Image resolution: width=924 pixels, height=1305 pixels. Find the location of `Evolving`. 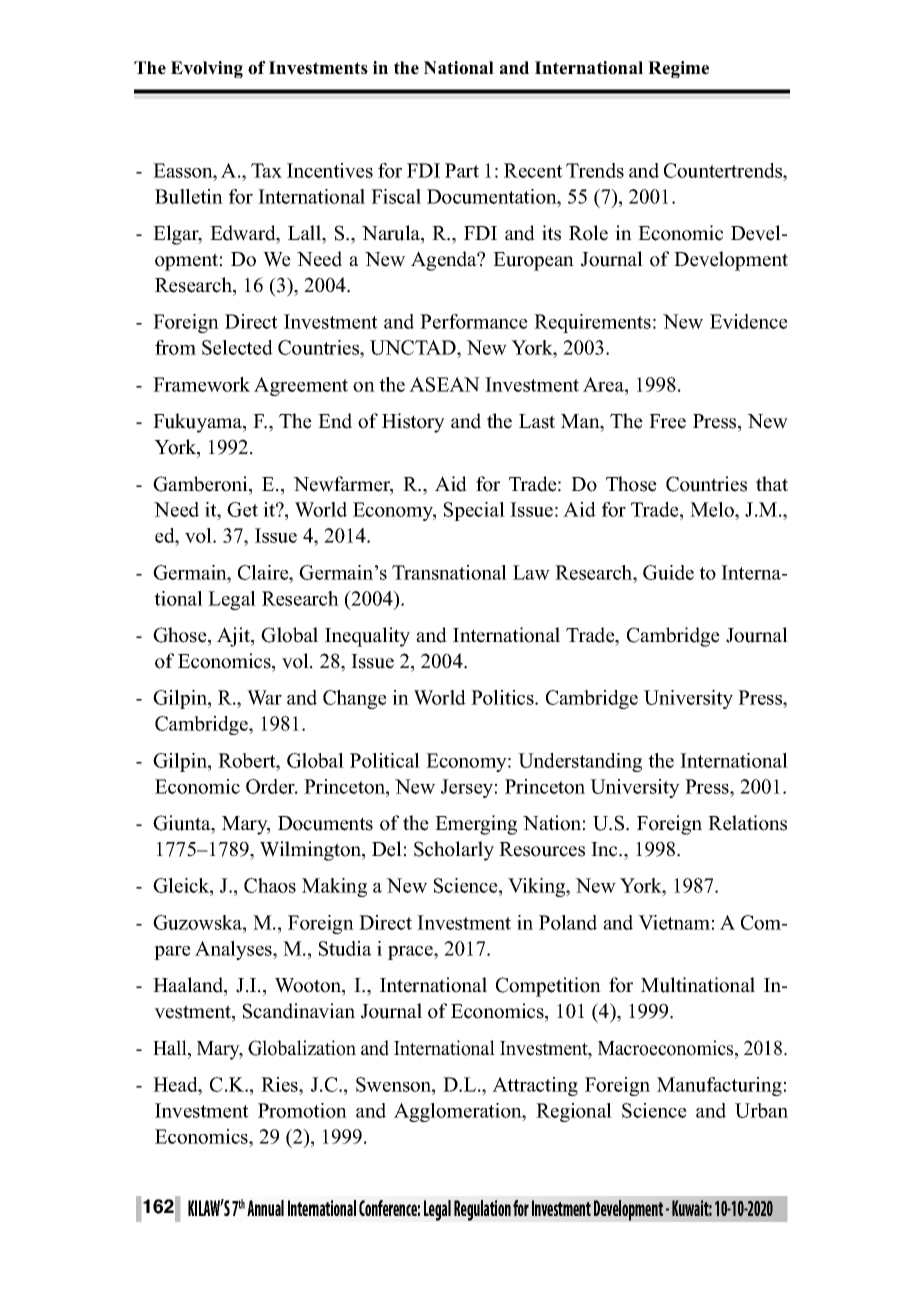

Evolving is located at coordinates (207, 69).
